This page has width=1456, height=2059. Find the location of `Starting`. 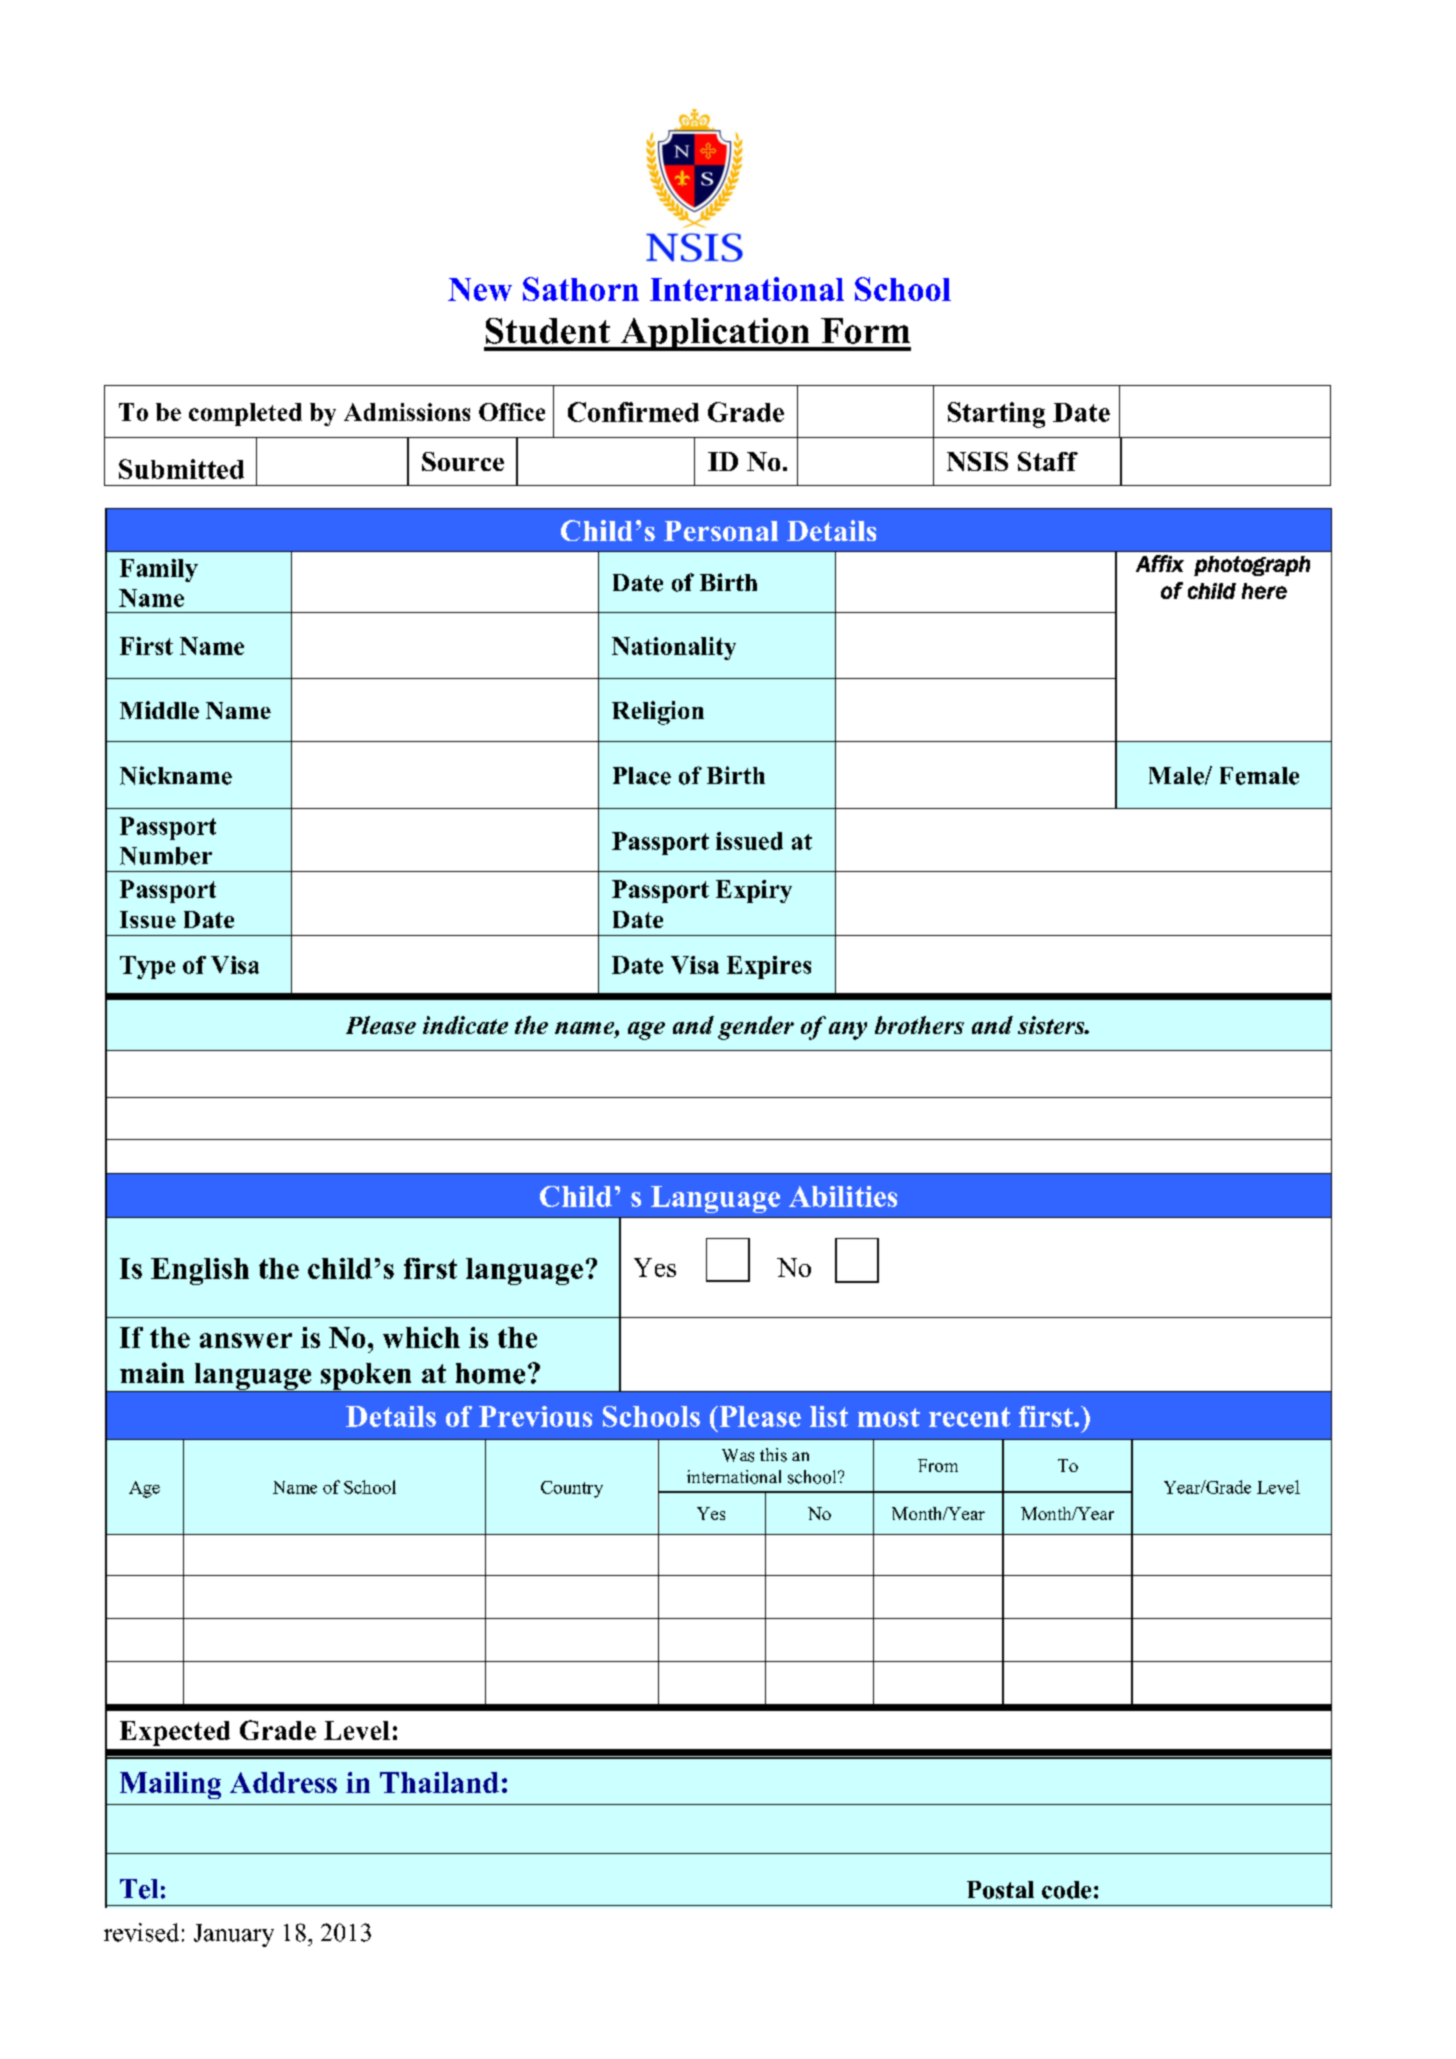

Starting is located at coordinates (996, 415).
